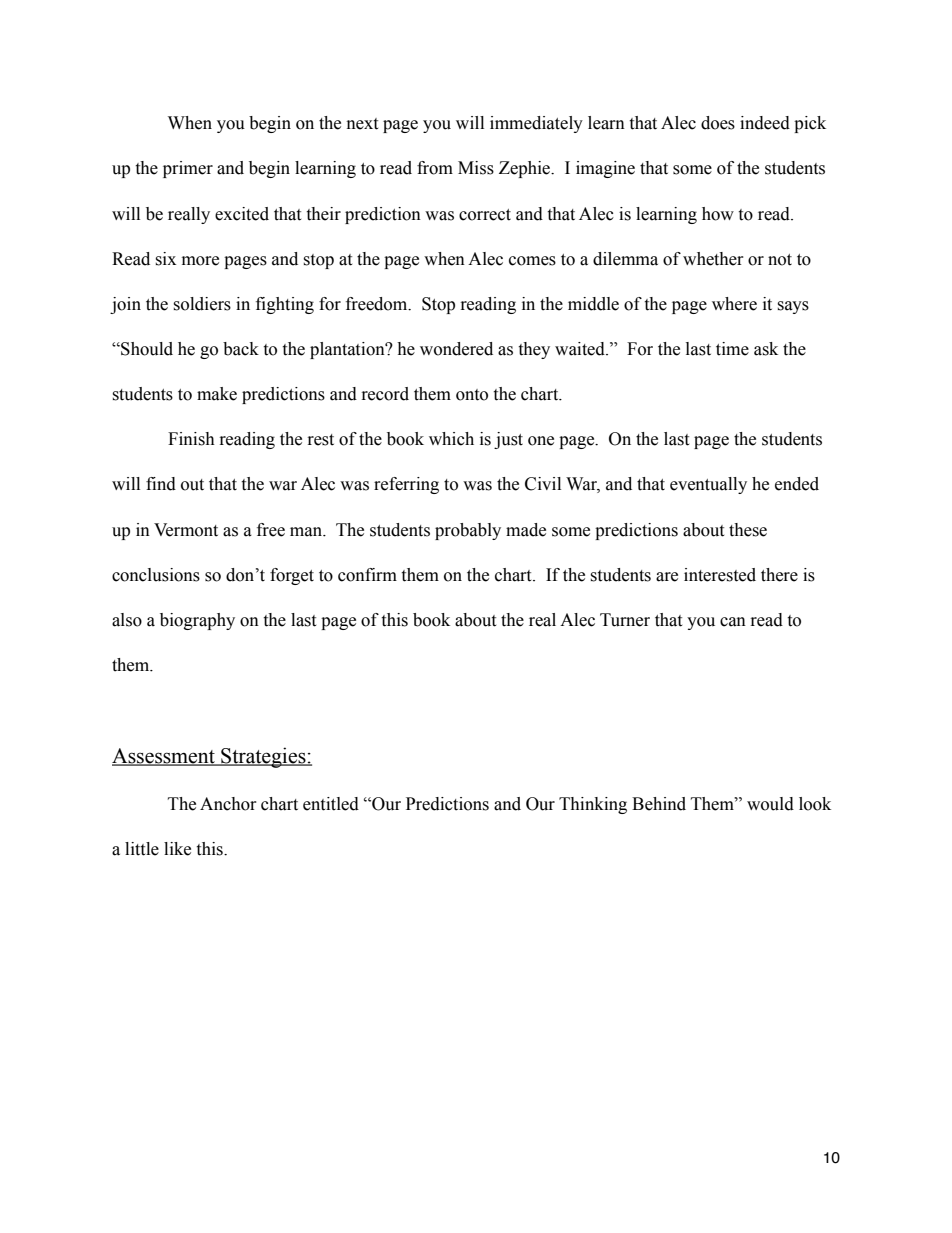  Describe the element at coordinates (406, 485) in the screenshot. I see `referring` at that location.
